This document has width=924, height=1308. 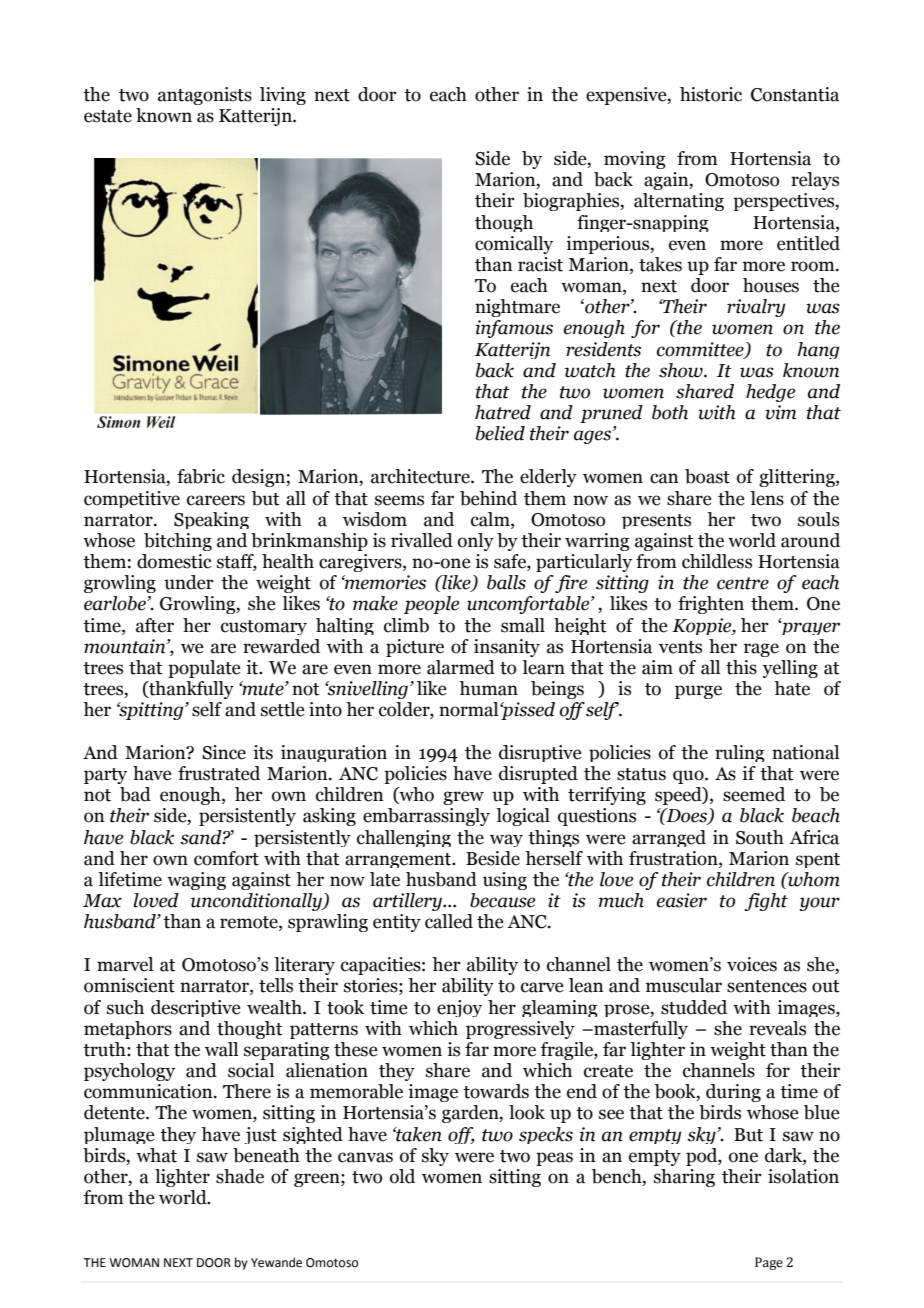 What do you see at coordinates (769, 1263) in the document?
I see `Page` at bounding box center [769, 1263].
